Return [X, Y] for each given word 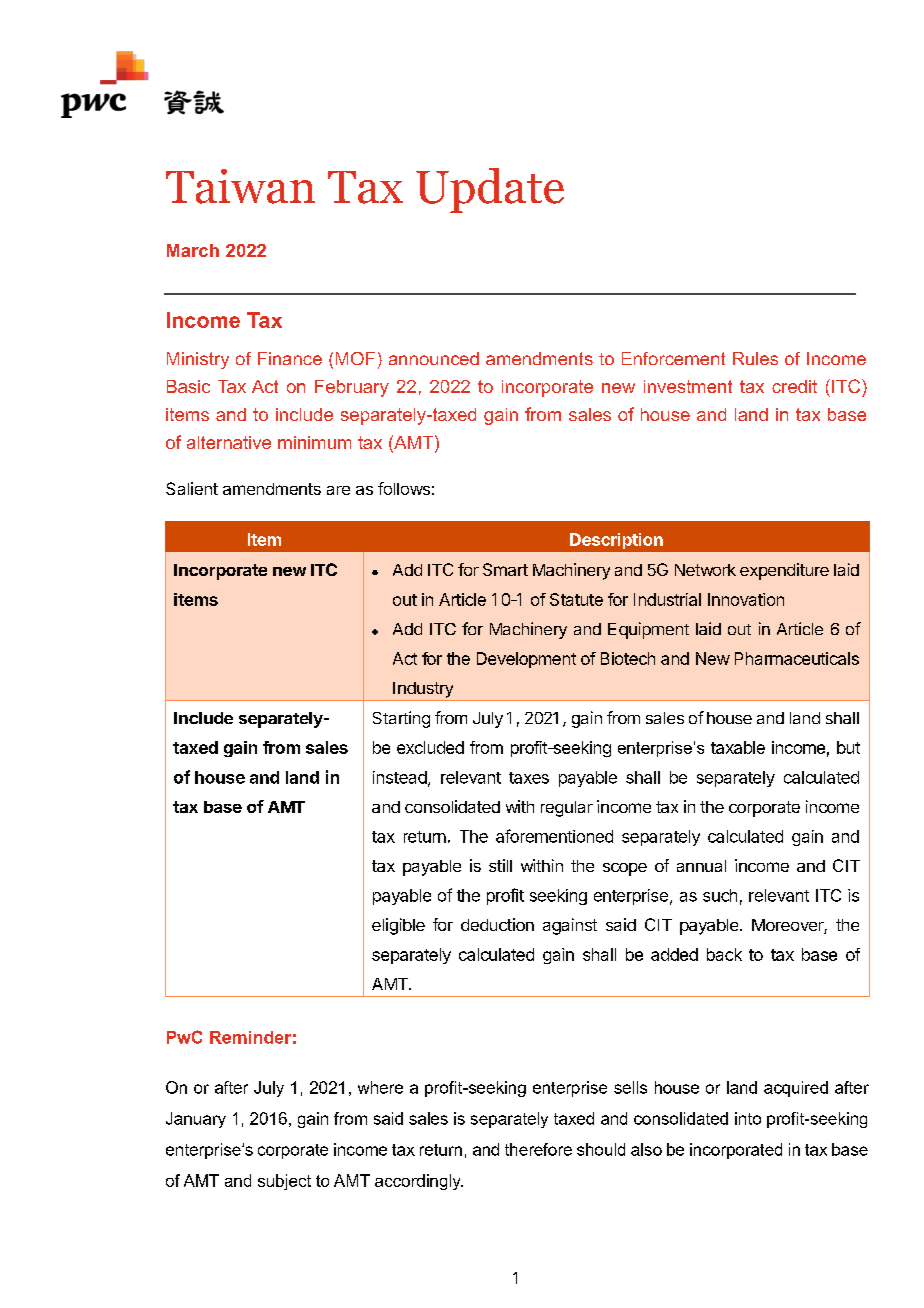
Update [490, 190]
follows [404, 488]
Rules [755, 358]
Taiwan [240, 186]
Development [526, 660]
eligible [398, 926]
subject [284, 1182]
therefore [538, 1149]
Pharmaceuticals [797, 658]
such [720, 895]
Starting [401, 719]
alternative [229, 442]
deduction [497, 924]
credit [794, 386]
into [748, 1118]
